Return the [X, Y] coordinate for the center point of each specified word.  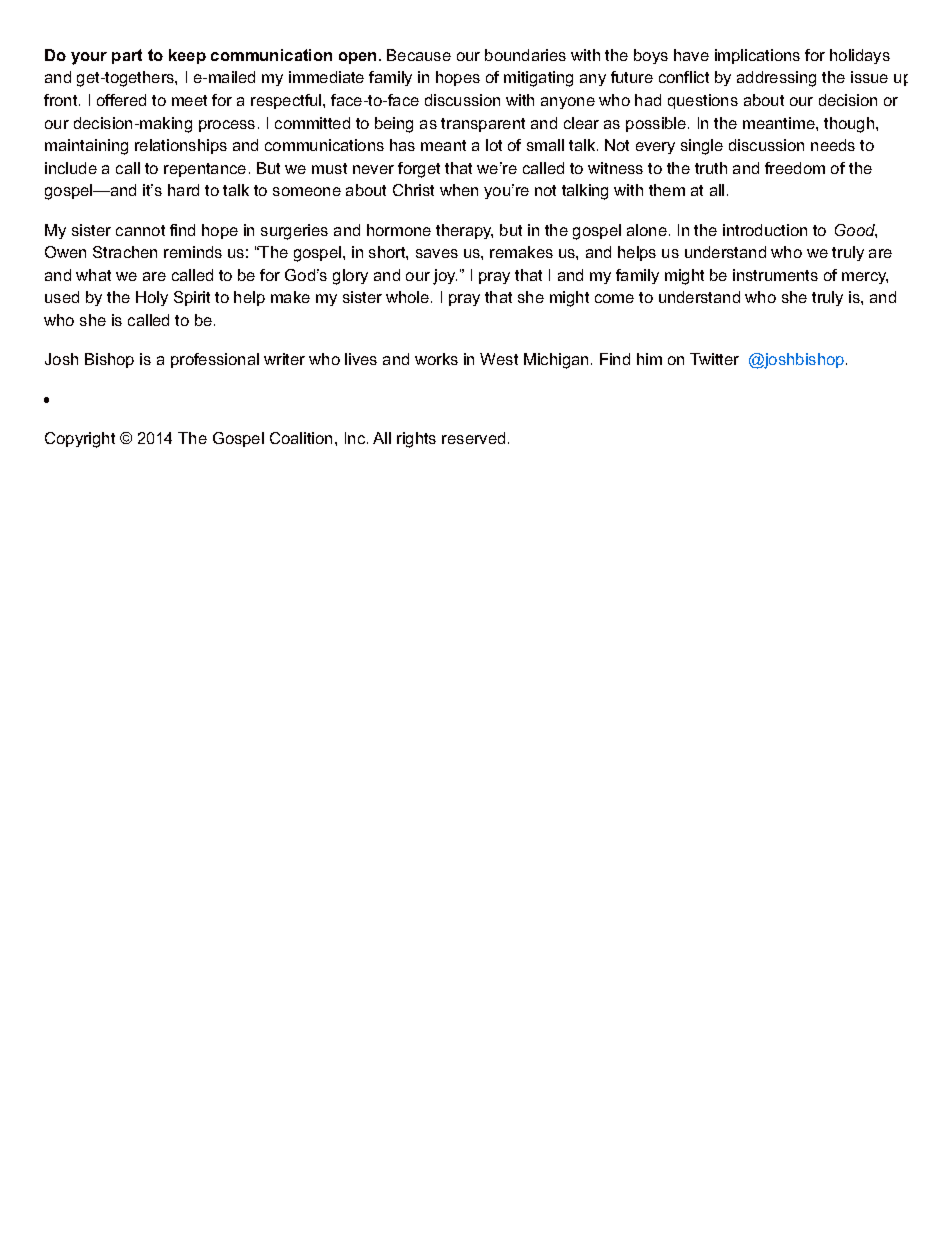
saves [437, 253]
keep [187, 56]
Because [419, 55]
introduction [765, 230]
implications [757, 56]
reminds [193, 252]
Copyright [80, 440]
